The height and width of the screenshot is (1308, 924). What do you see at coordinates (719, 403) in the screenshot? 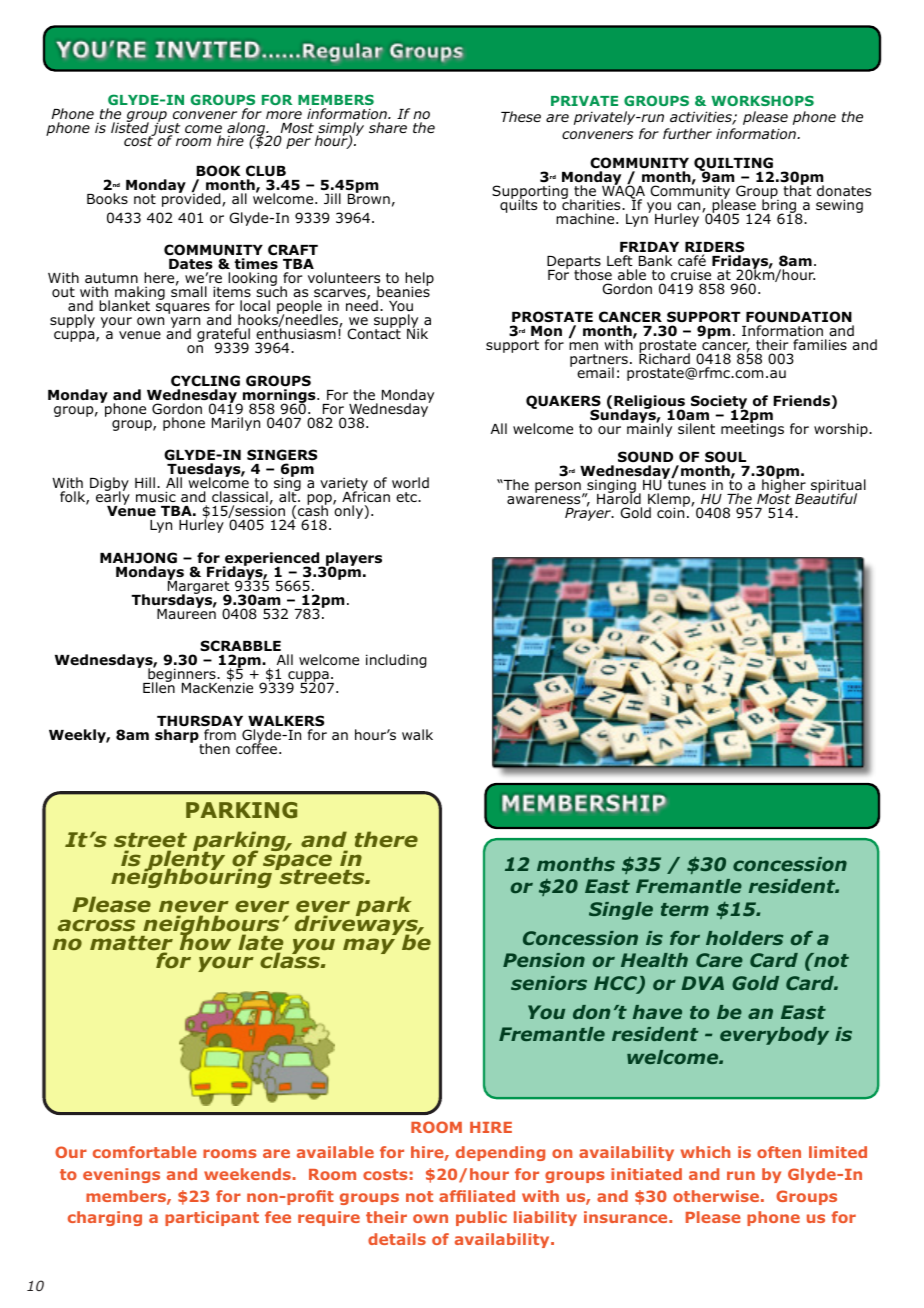
I see `Society` at bounding box center [719, 403].
